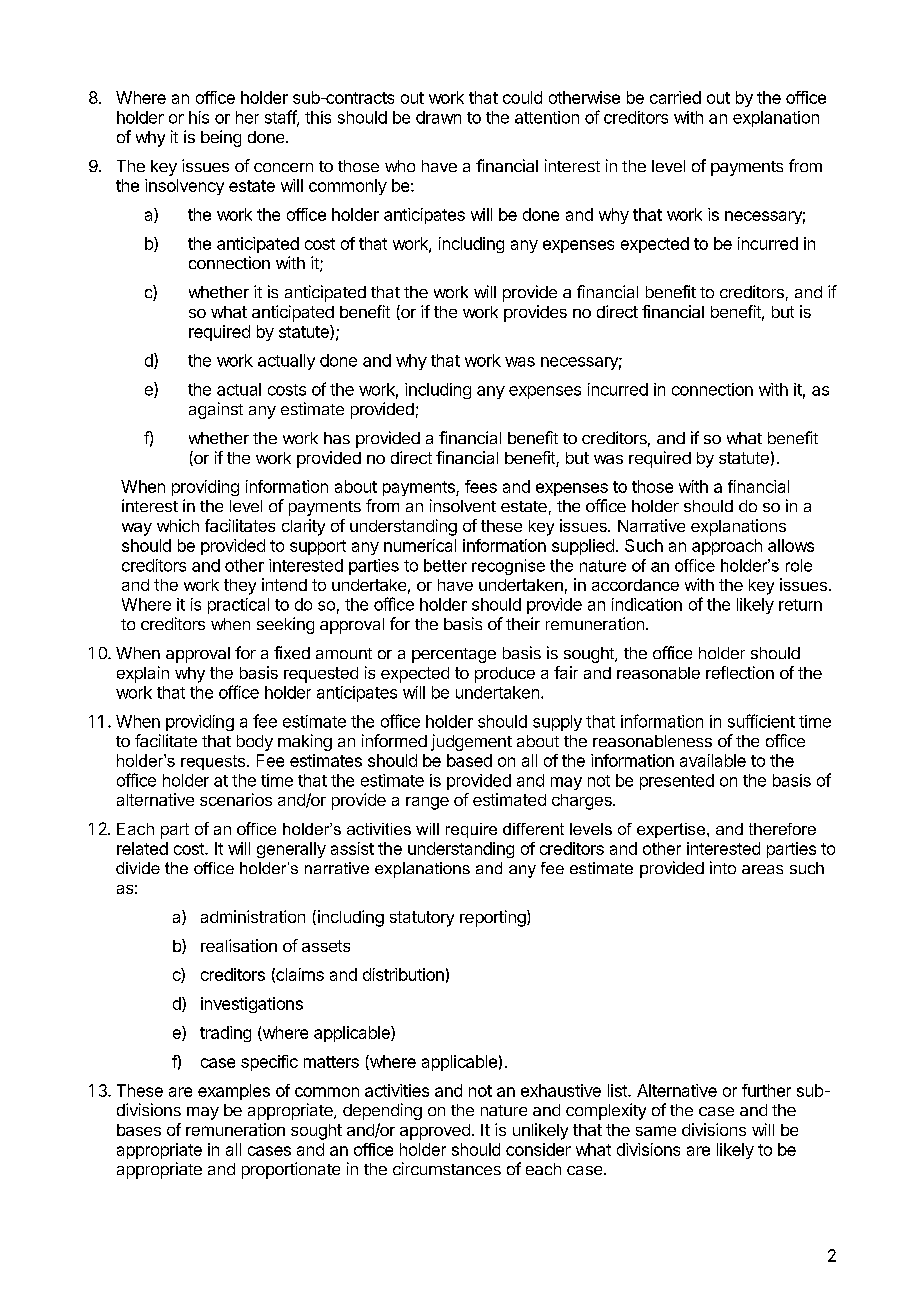  What do you see at coordinates (234, 1092) in the screenshot?
I see `examples` at bounding box center [234, 1092].
